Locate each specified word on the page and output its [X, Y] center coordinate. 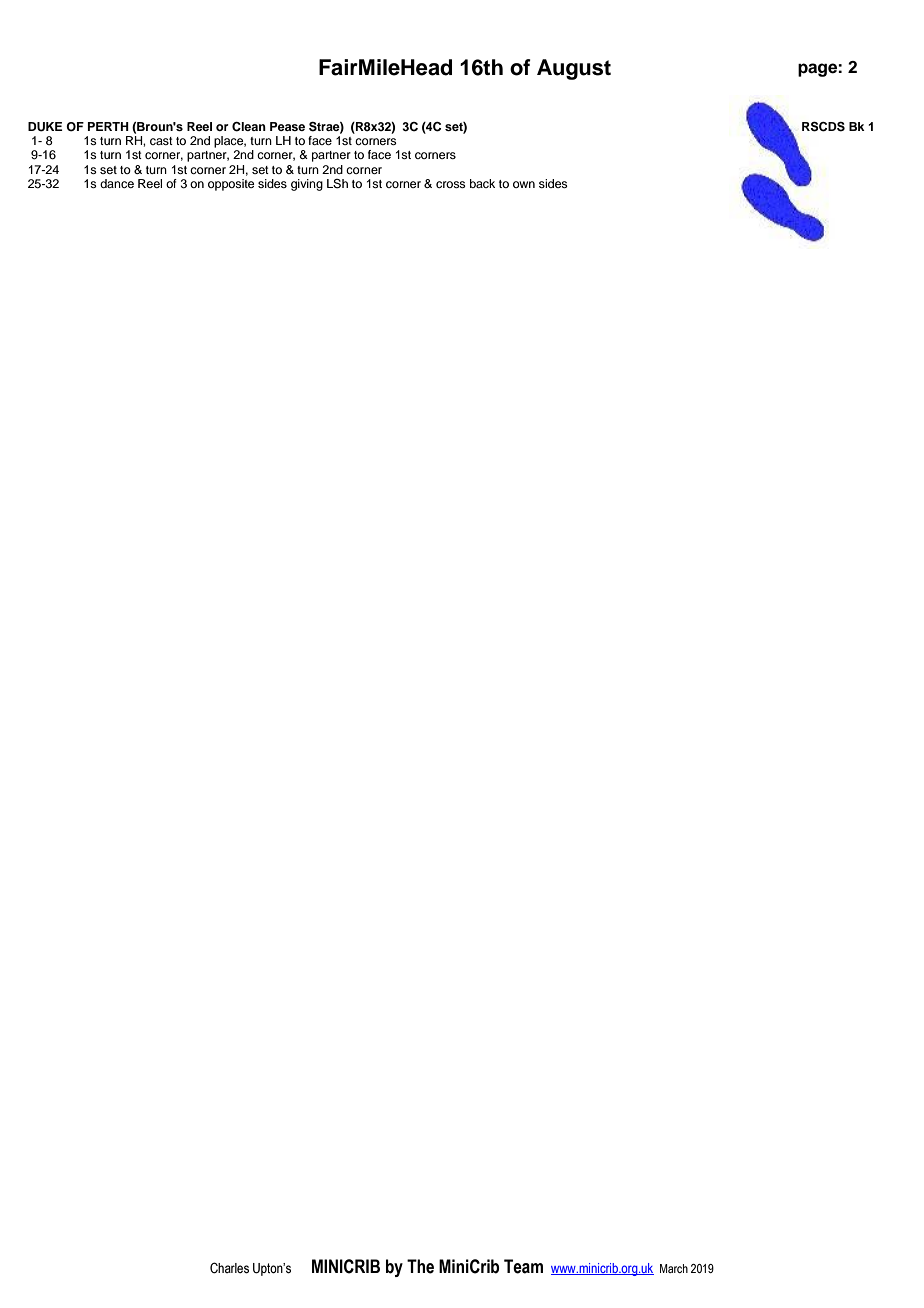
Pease [287, 126]
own [524, 184]
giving [307, 185]
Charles [229, 1268]
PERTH [108, 126]
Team [523, 1266]
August [574, 69]
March [674, 1268]
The [420, 1266]
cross [451, 184]
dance [117, 183]
